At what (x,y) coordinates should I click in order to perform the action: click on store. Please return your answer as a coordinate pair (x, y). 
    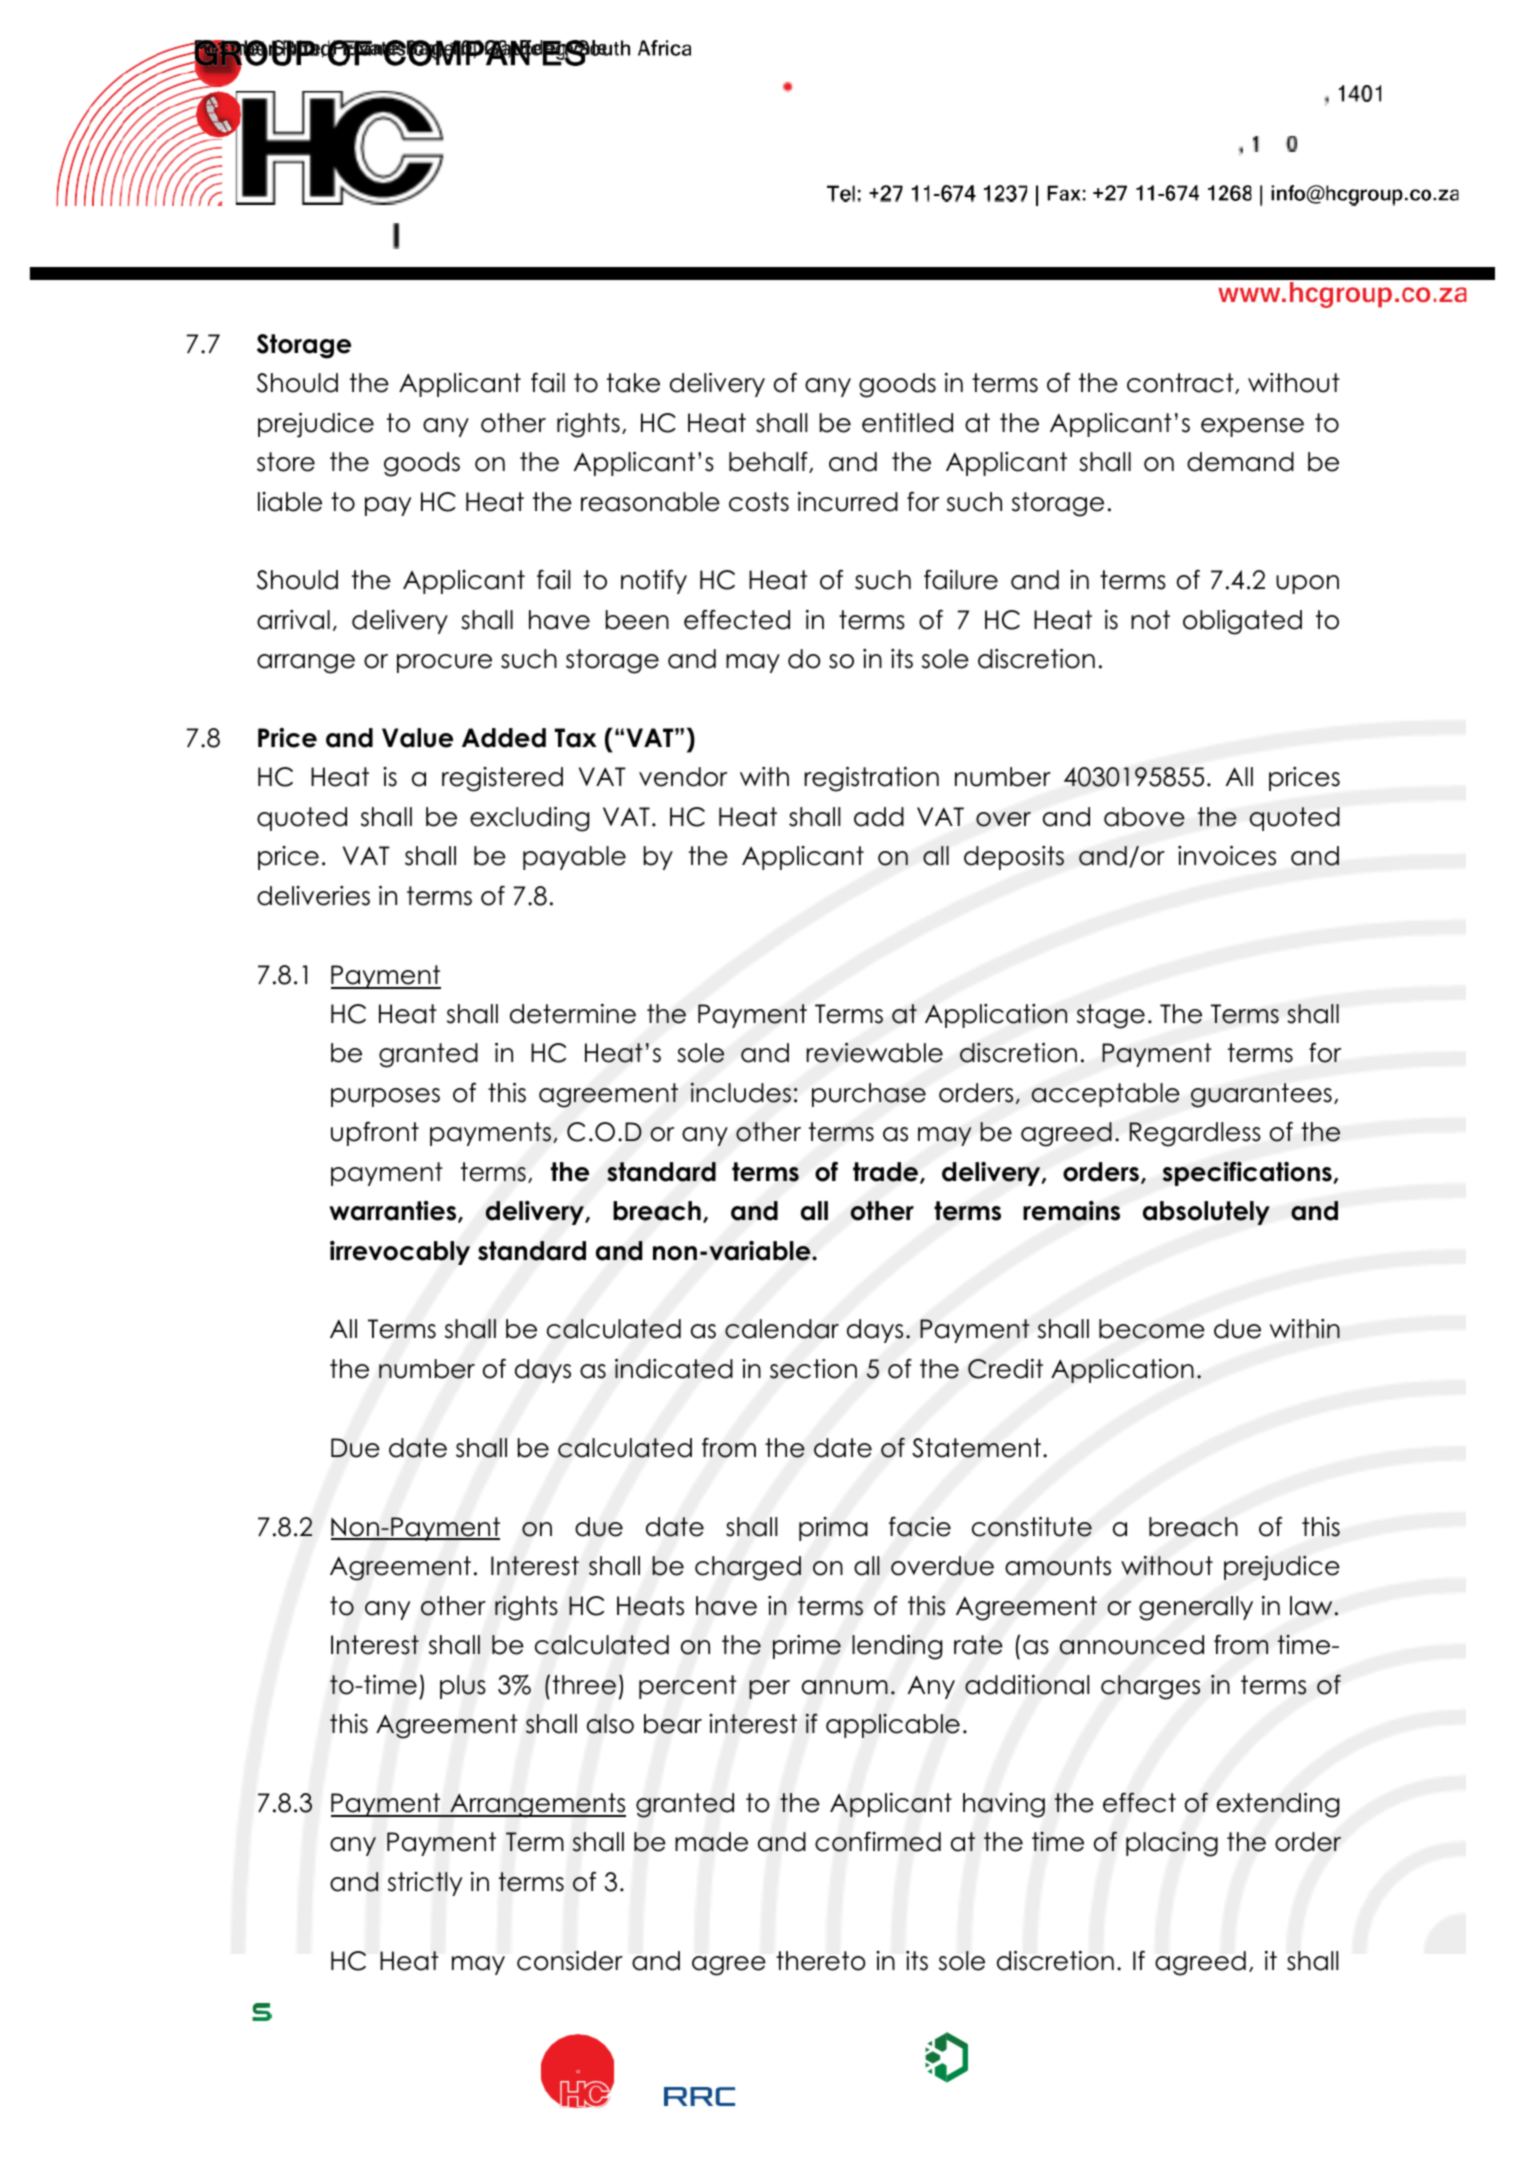
    Looking at the image, I should click on (286, 462).
